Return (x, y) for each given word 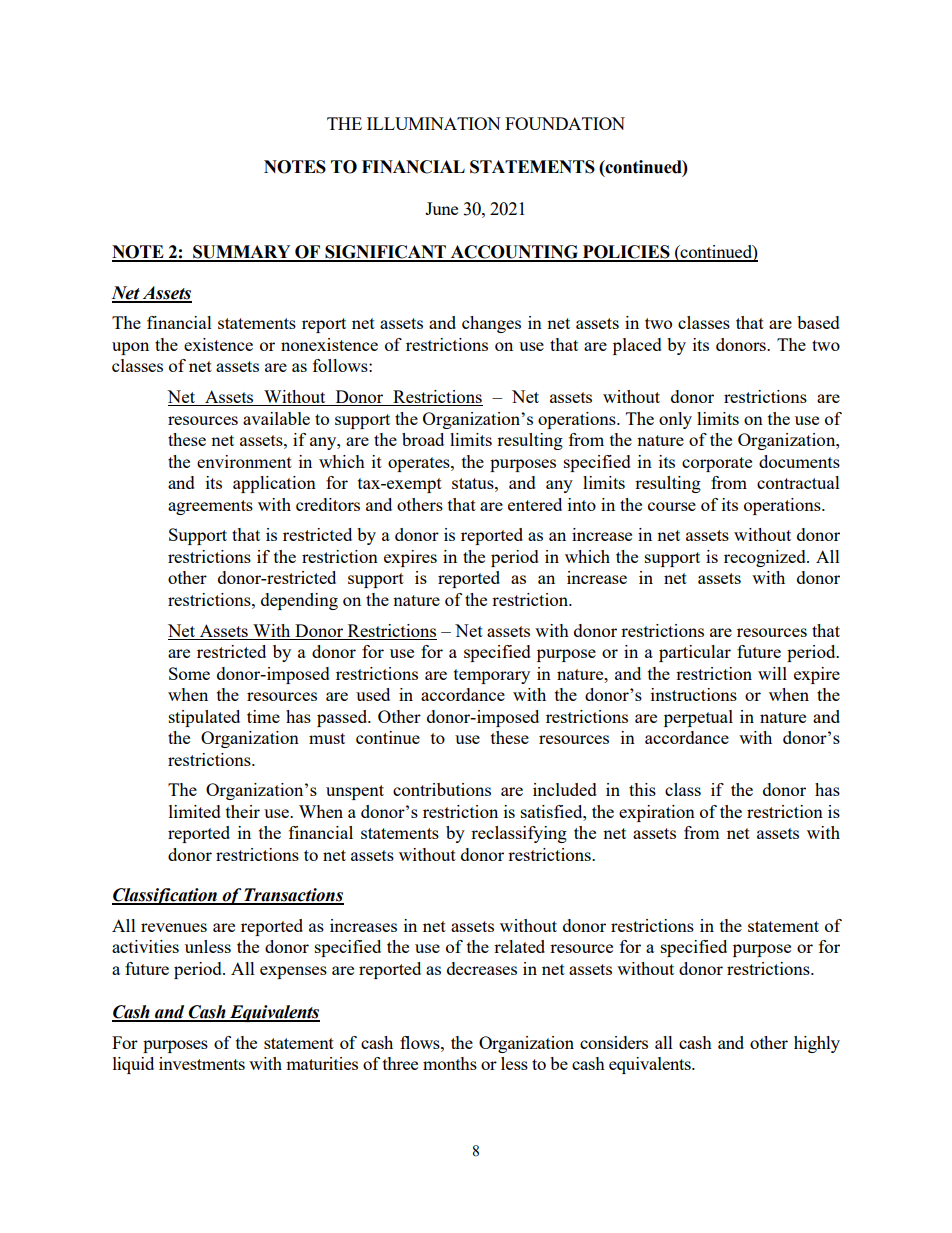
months (450, 1063)
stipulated (204, 718)
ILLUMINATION (434, 123)
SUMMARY (242, 253)
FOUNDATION (565, 123)
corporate (717, 464)
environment (244, 461)
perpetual (698, 718)
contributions (442, 789)
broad (423, 439)
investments (202, 1063)
